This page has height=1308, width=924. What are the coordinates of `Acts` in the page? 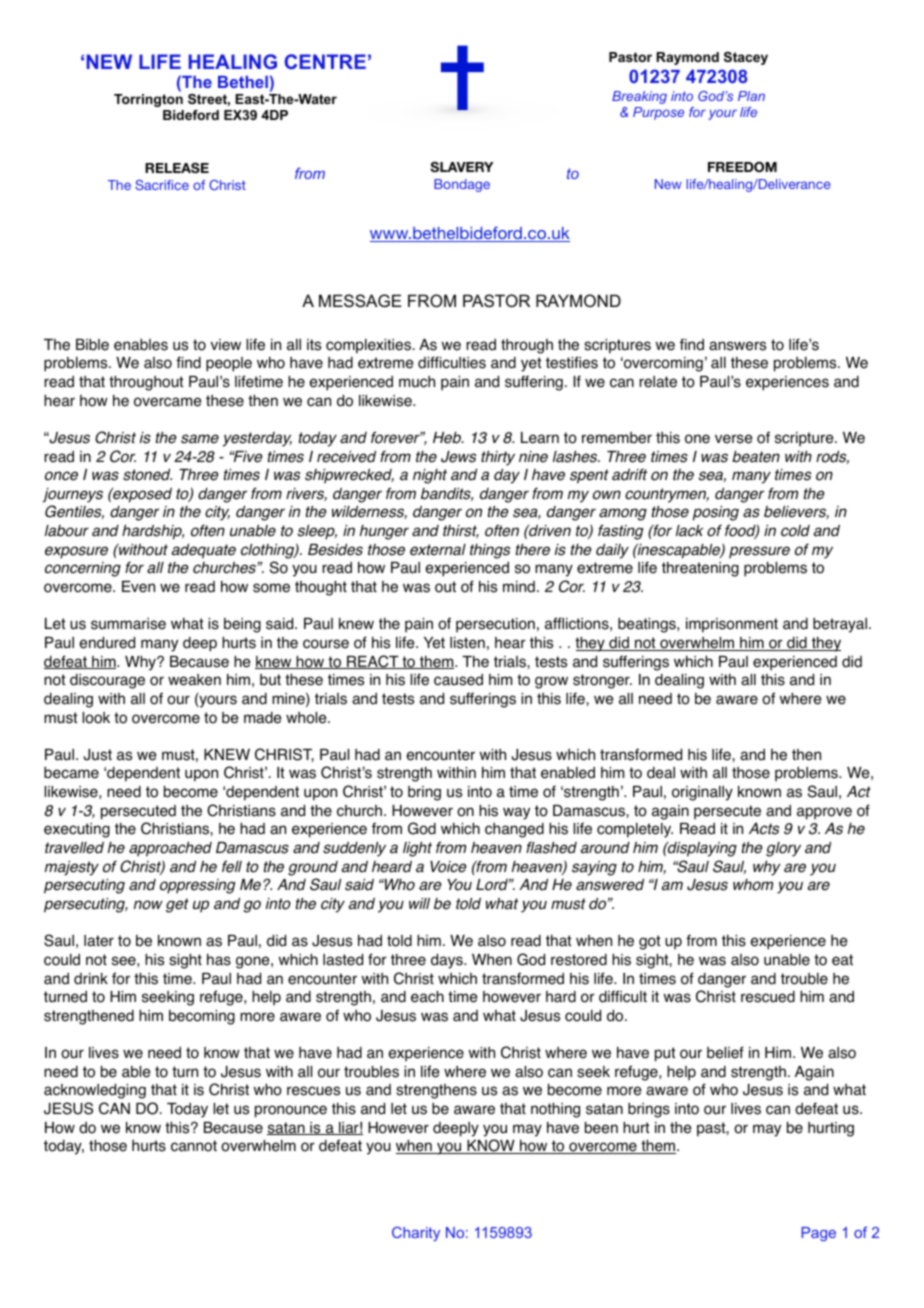 It's located at (764, 829).
